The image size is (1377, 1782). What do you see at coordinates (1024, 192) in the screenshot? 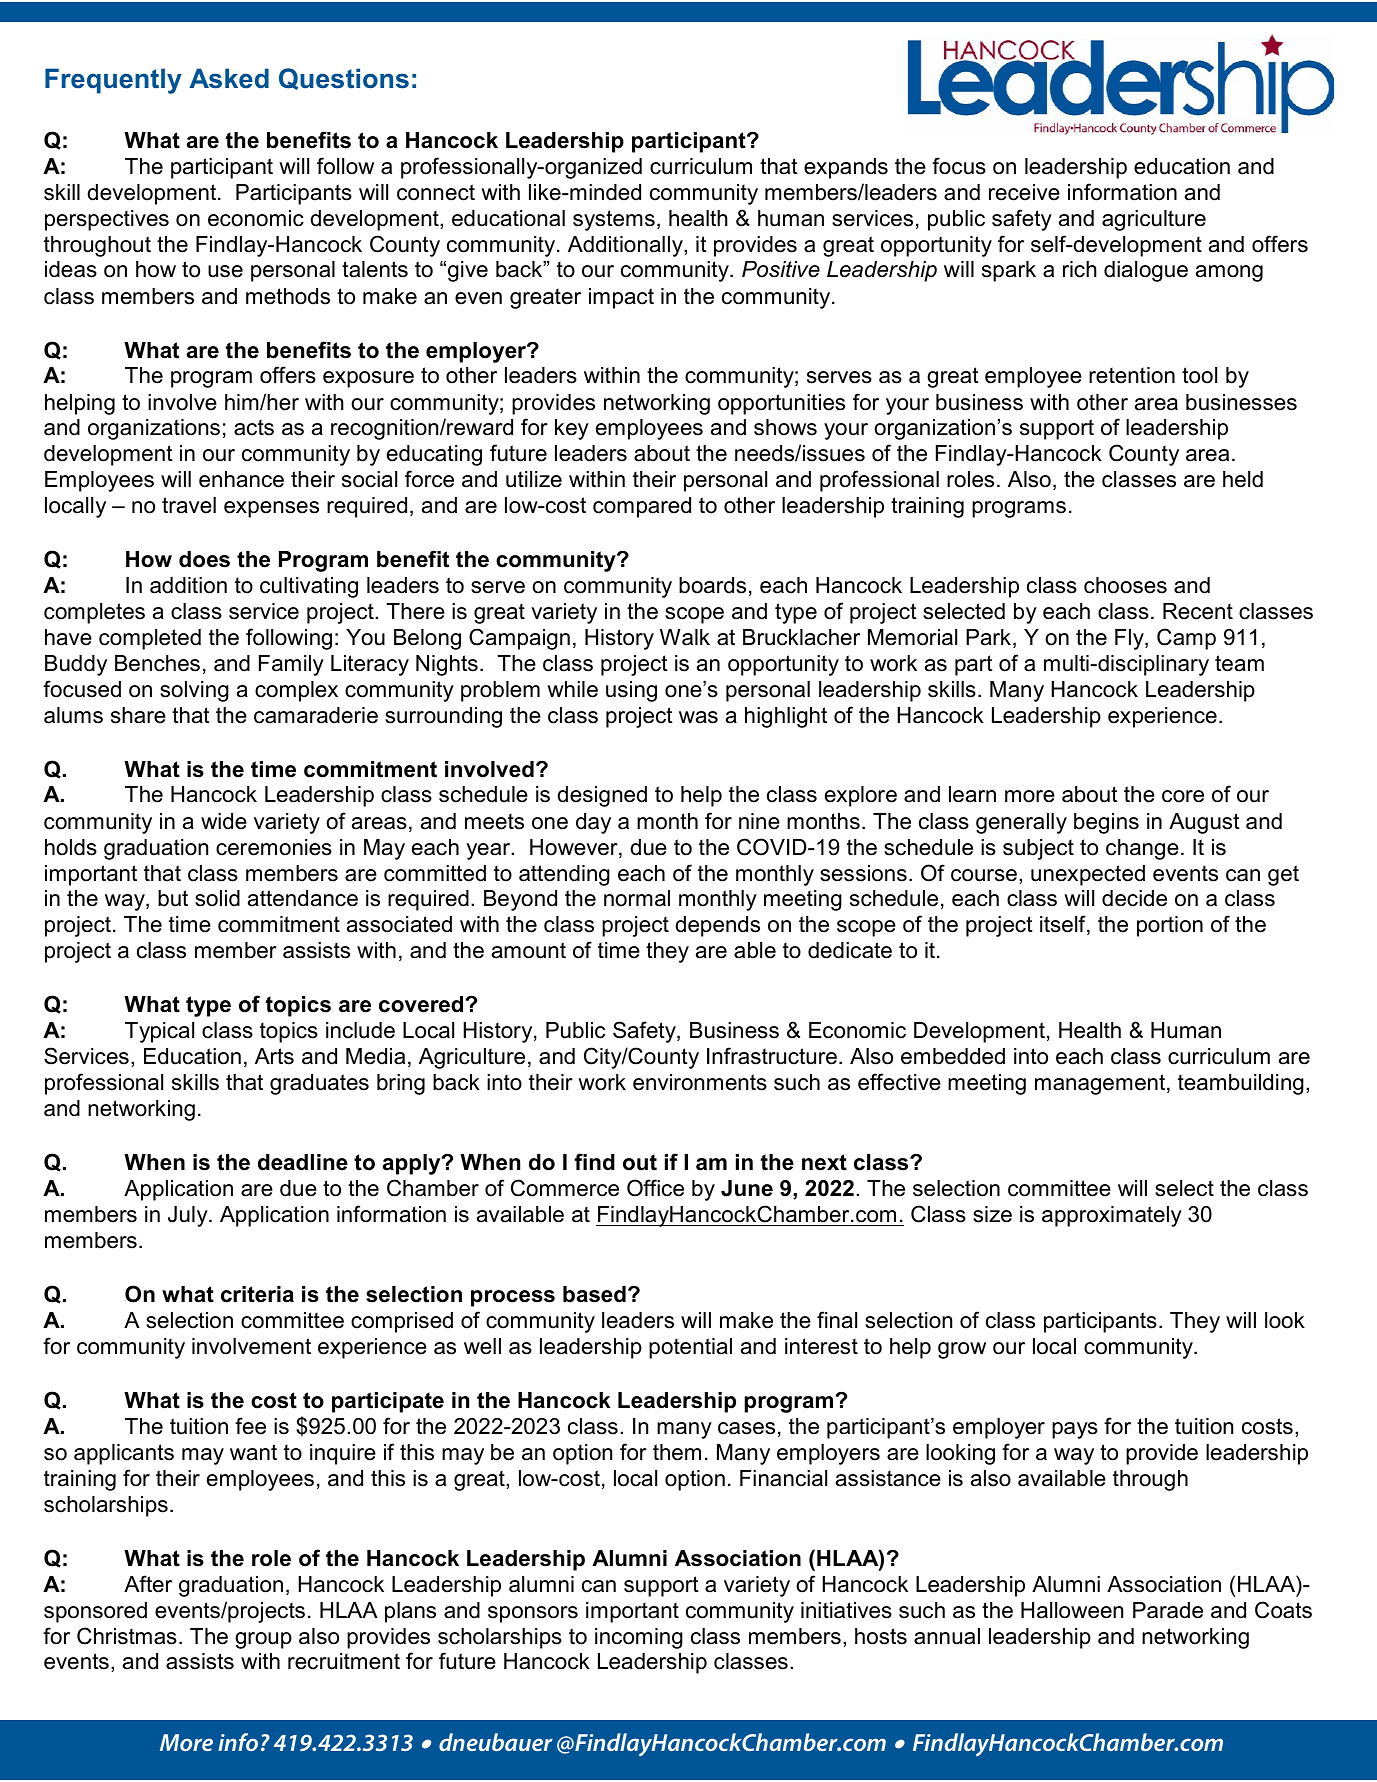
I see `receive` at bounding box center [1024, 192].
